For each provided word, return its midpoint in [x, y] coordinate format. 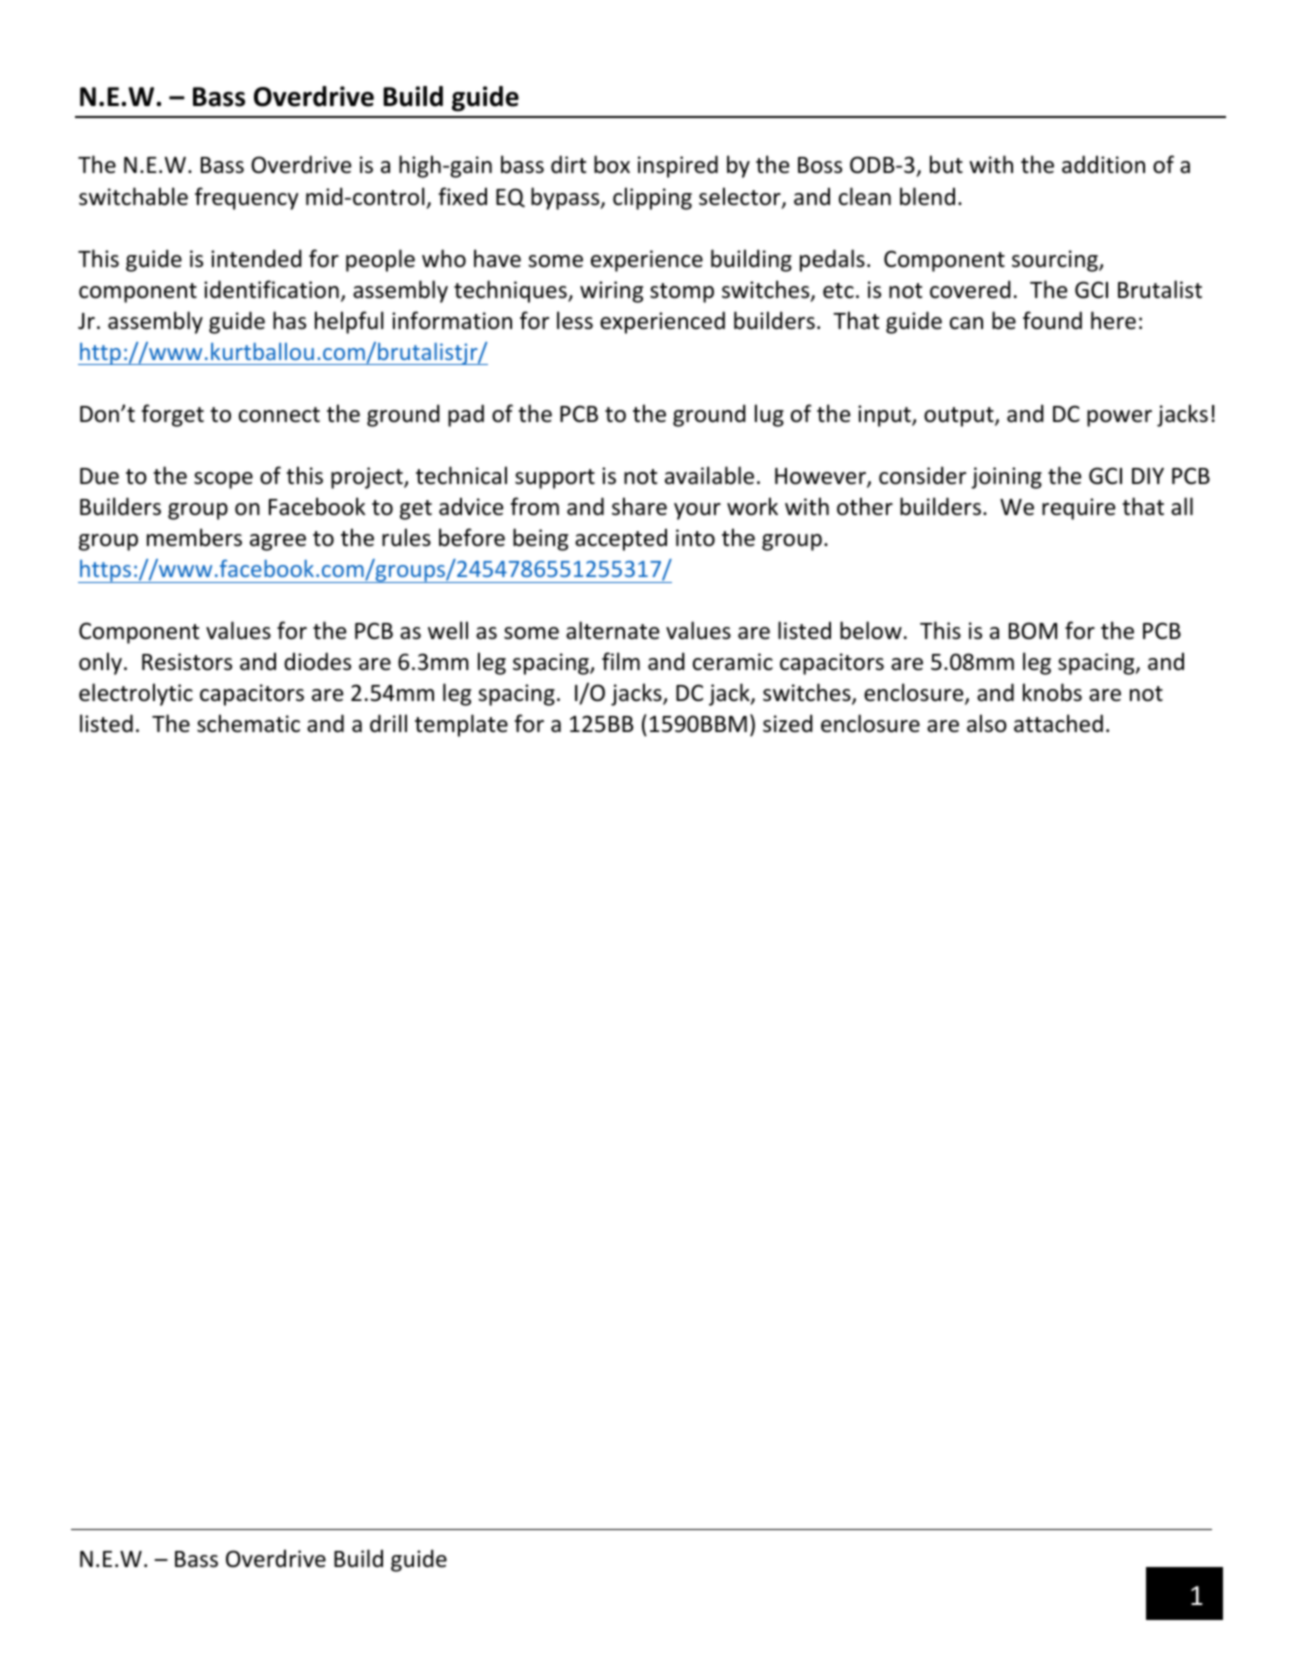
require [1078, 509]
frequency [247, 198]
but [946, 164]
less [575, 320]
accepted [621, 539]
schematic [248, 723]
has [289, 320]
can [966, 323]
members [194, 537]
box [612, 164]
